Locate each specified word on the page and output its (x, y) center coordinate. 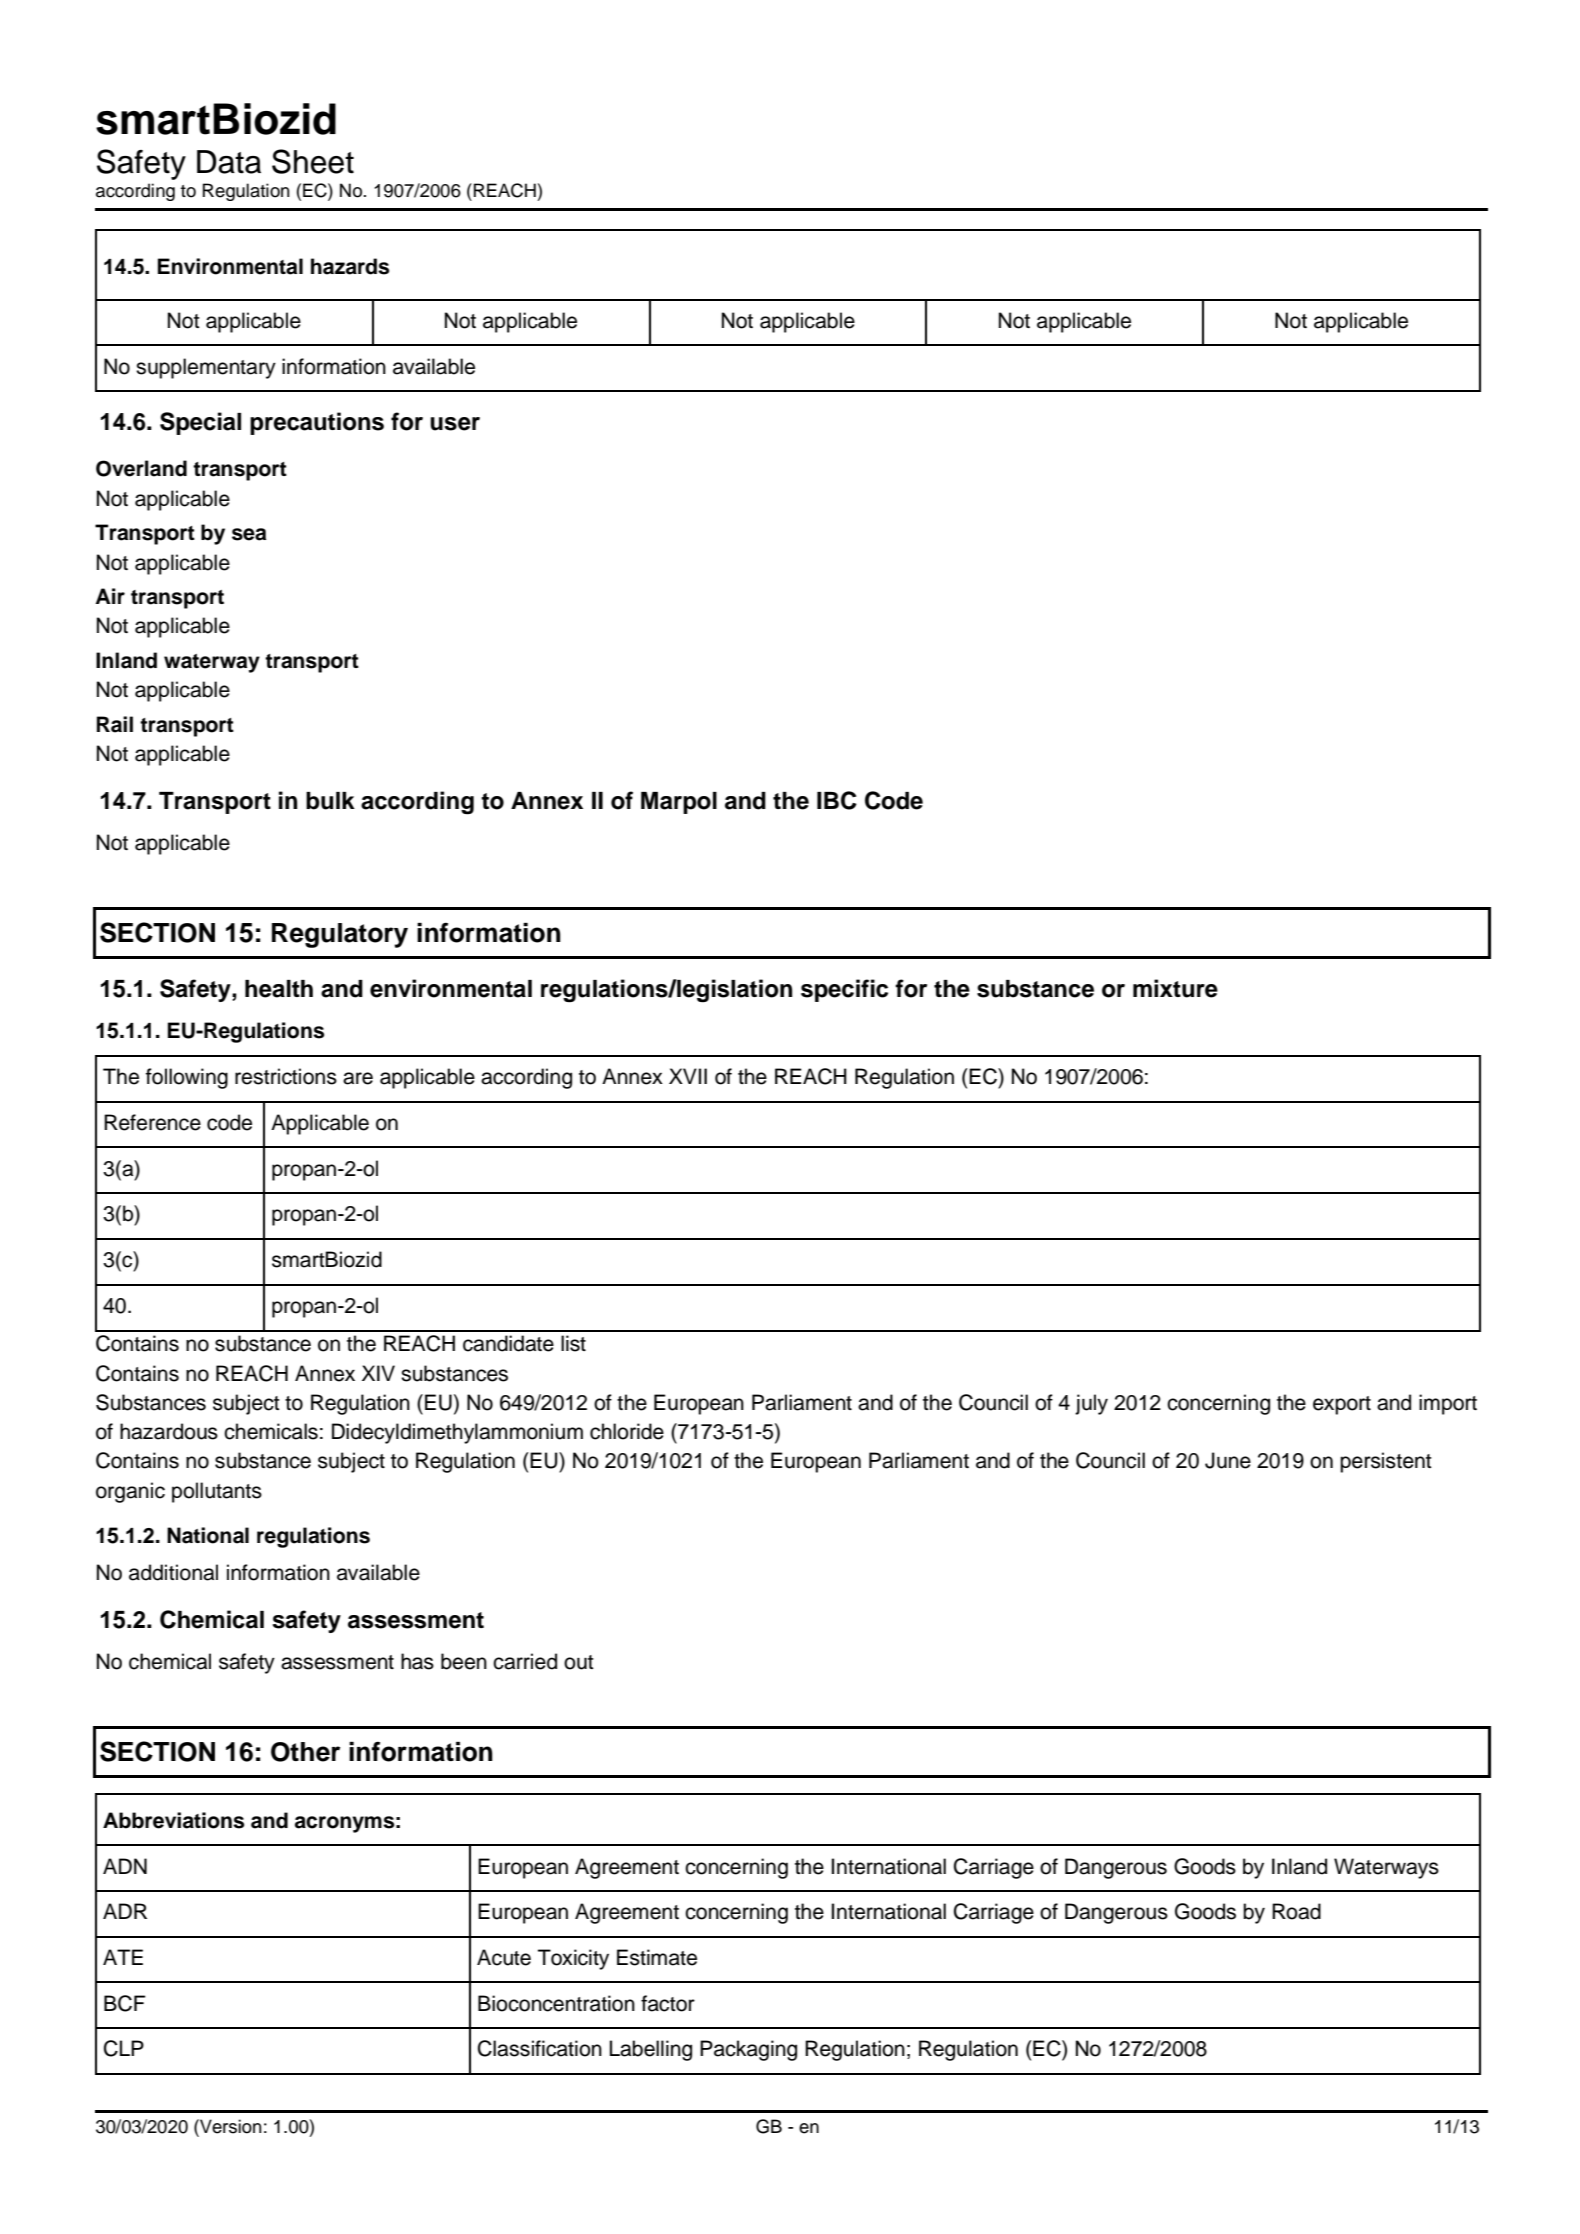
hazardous (169, 1431)
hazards (350, 266)
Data (229, 162)
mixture (1175, 988)
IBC (837, 800)
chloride (627, 1431)
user (455, 424)
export (1342, 1405)
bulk (330, 801)
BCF (125, 2003)
